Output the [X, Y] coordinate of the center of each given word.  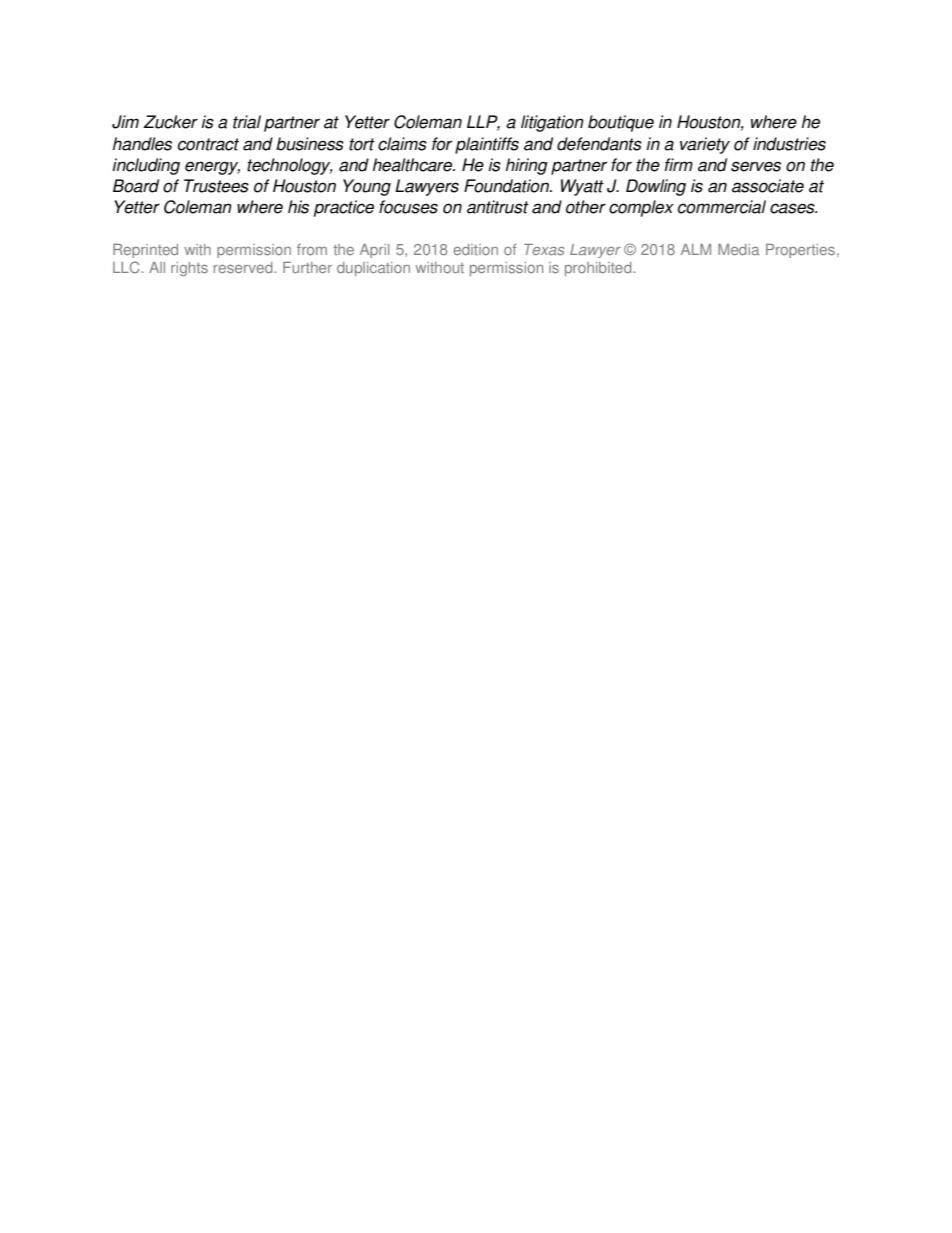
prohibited [598, 269]
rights [189, 269]
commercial [722, 207]
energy [212, 168]
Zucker [170, 122]
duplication [373, 269]
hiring [527, 166]
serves [756, 166]
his [298, 207]
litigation [552, 123]
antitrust [498, 207]
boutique [621, 123]
